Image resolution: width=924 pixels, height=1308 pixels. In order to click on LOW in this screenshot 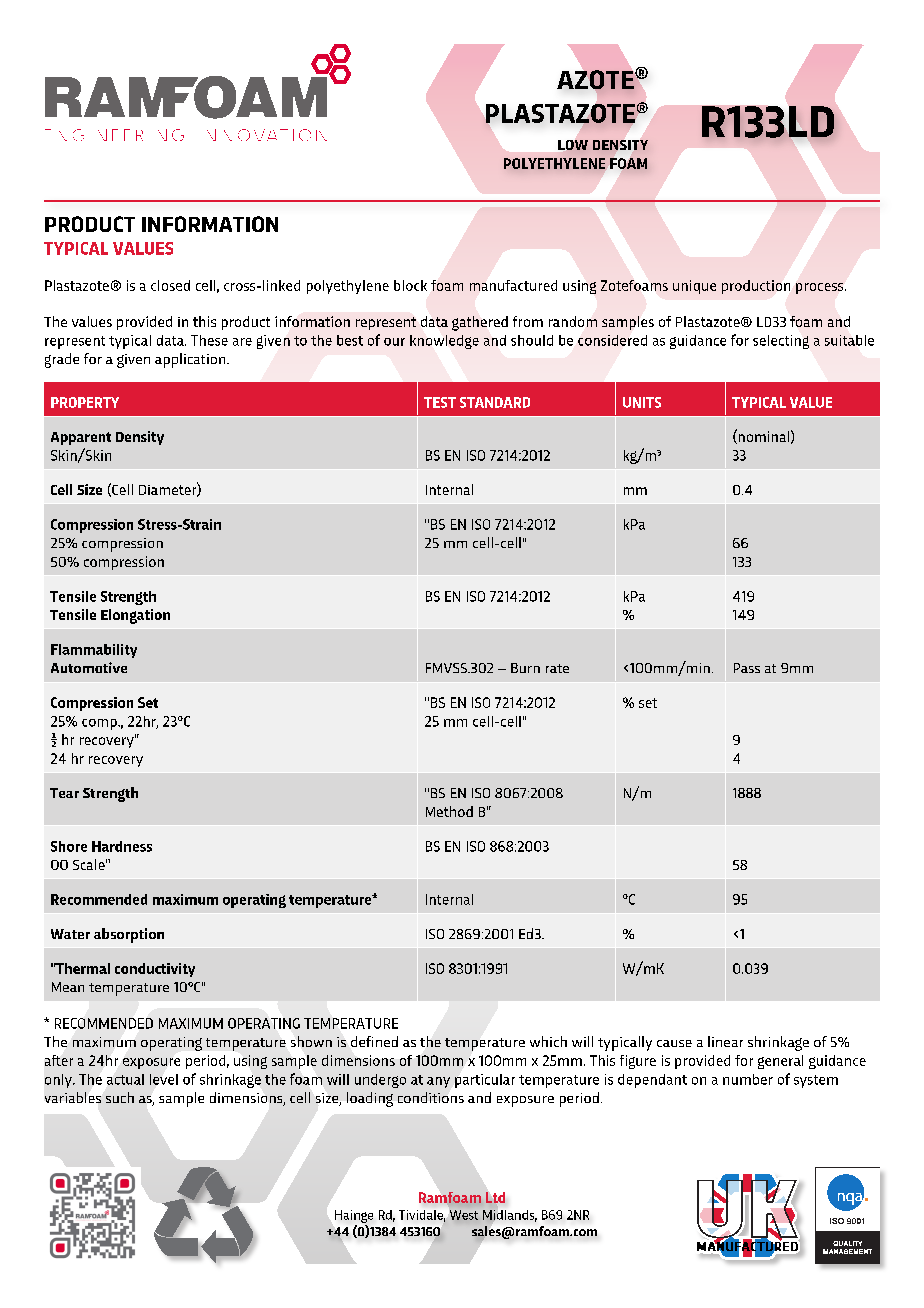, I will do `click(573, 145)`.
